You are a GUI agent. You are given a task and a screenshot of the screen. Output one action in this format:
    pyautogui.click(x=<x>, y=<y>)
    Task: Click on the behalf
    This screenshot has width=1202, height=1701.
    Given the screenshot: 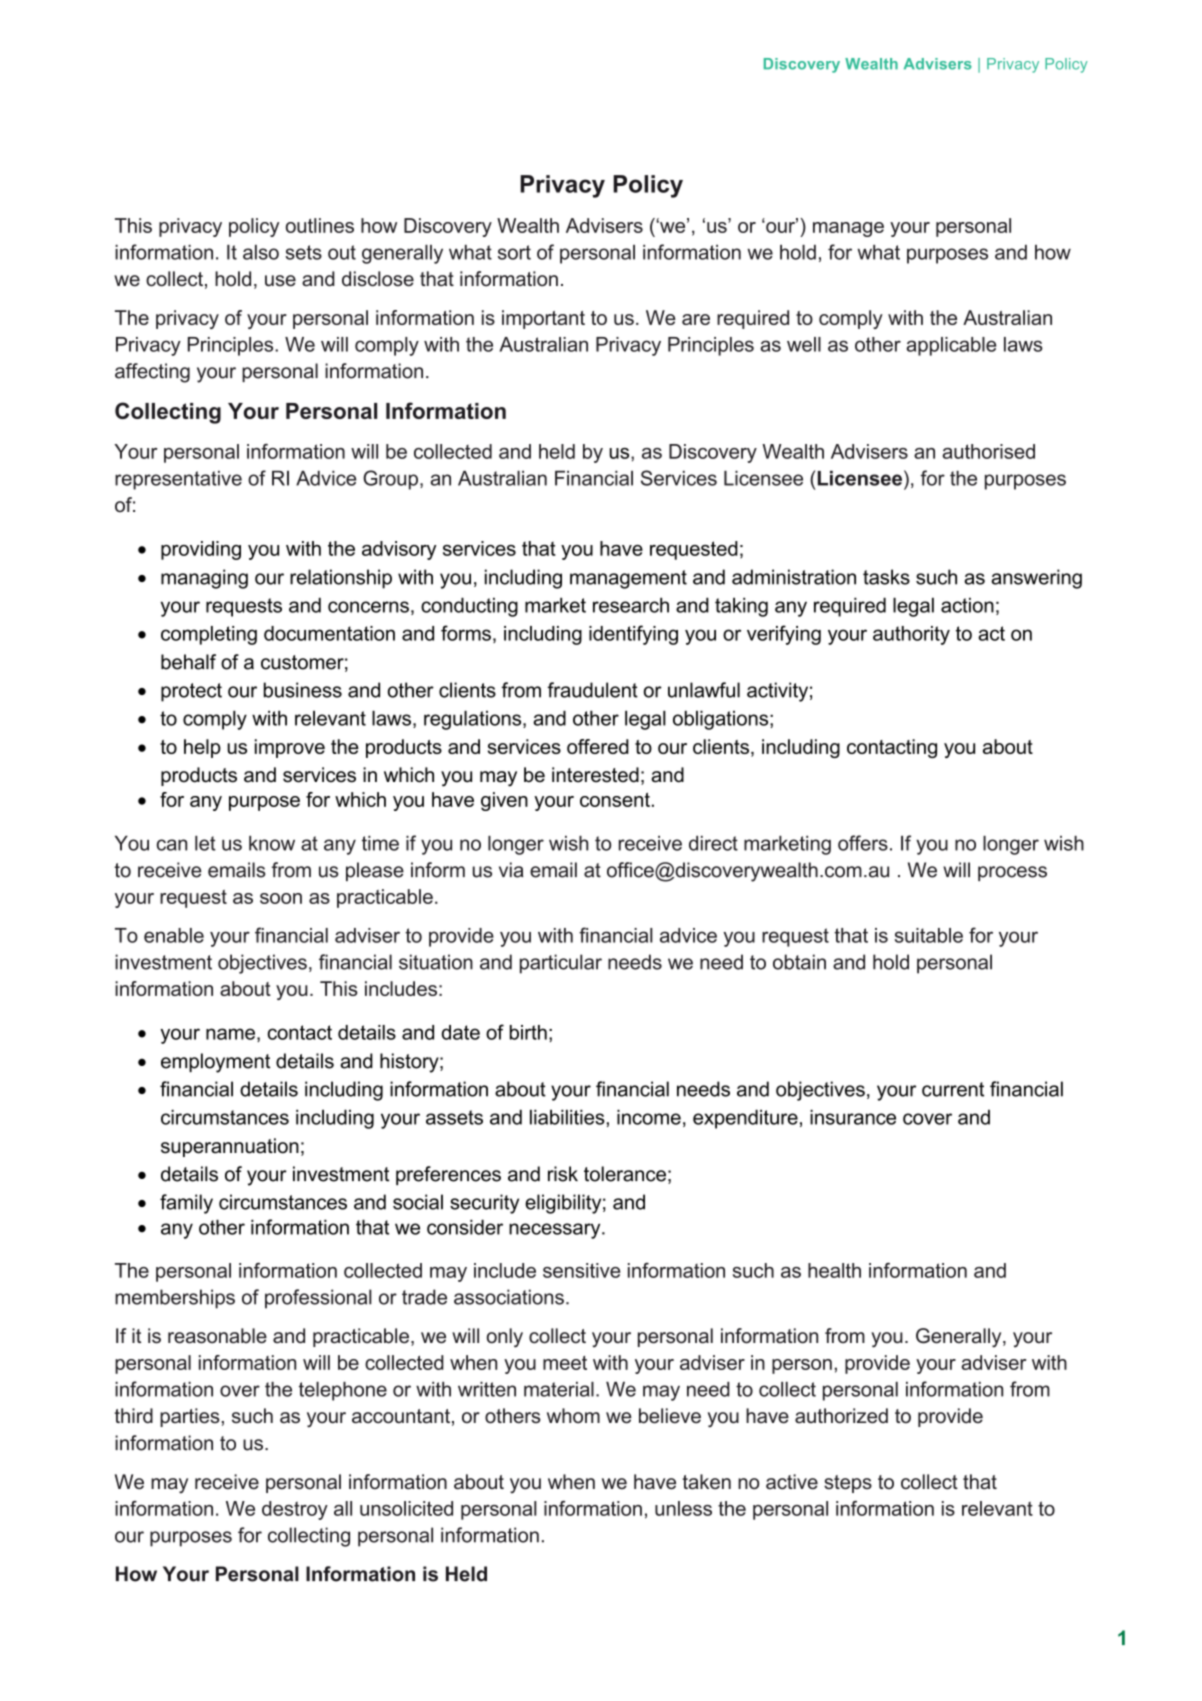 What is the action you would take?
    pyautogui.click(x=188, y=662)
